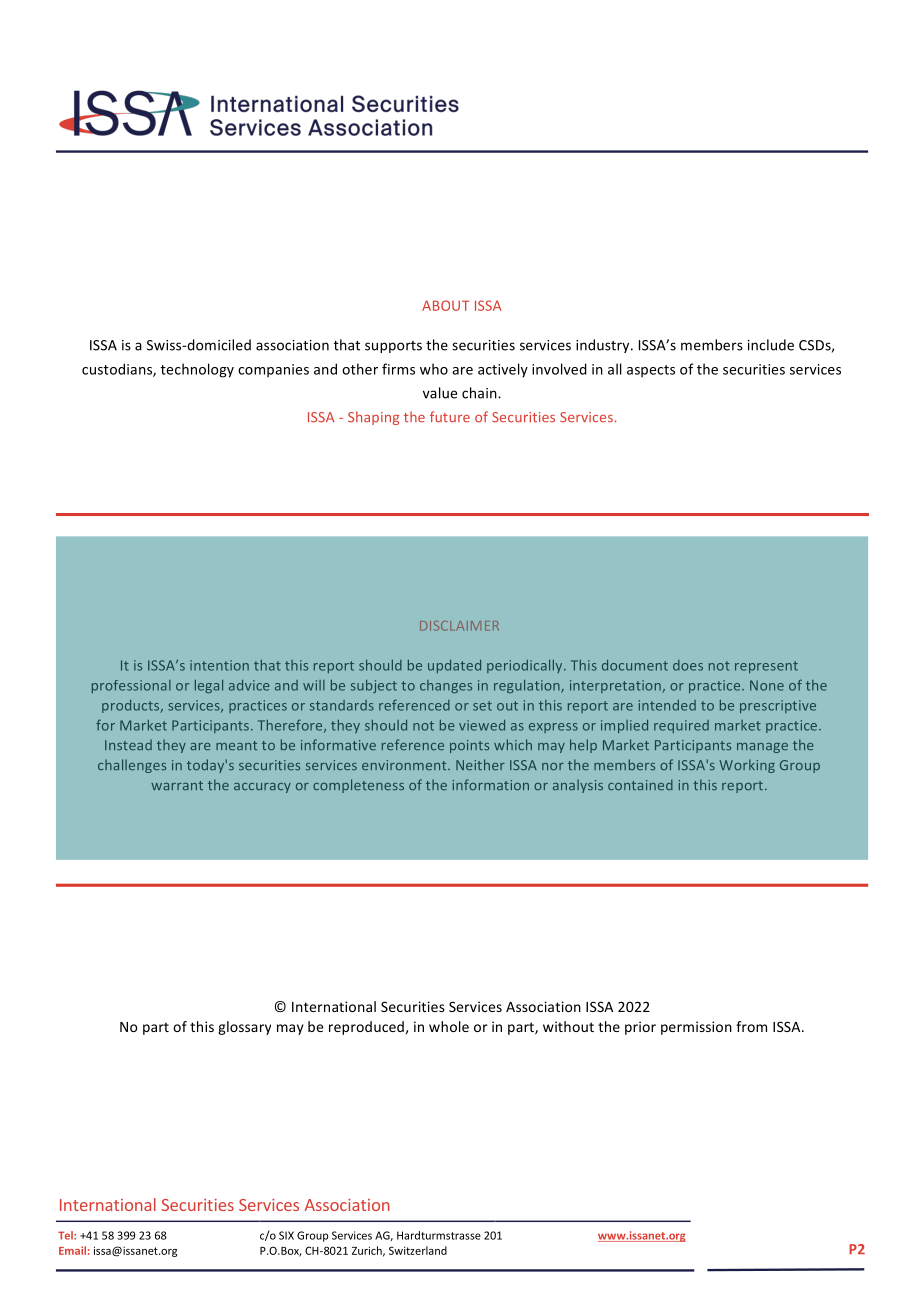 Image resolution: width=924 pixels, height=1309 pixels. Describe the element at coordinates (651, 371) in the image. I see `aspects` at that location.
